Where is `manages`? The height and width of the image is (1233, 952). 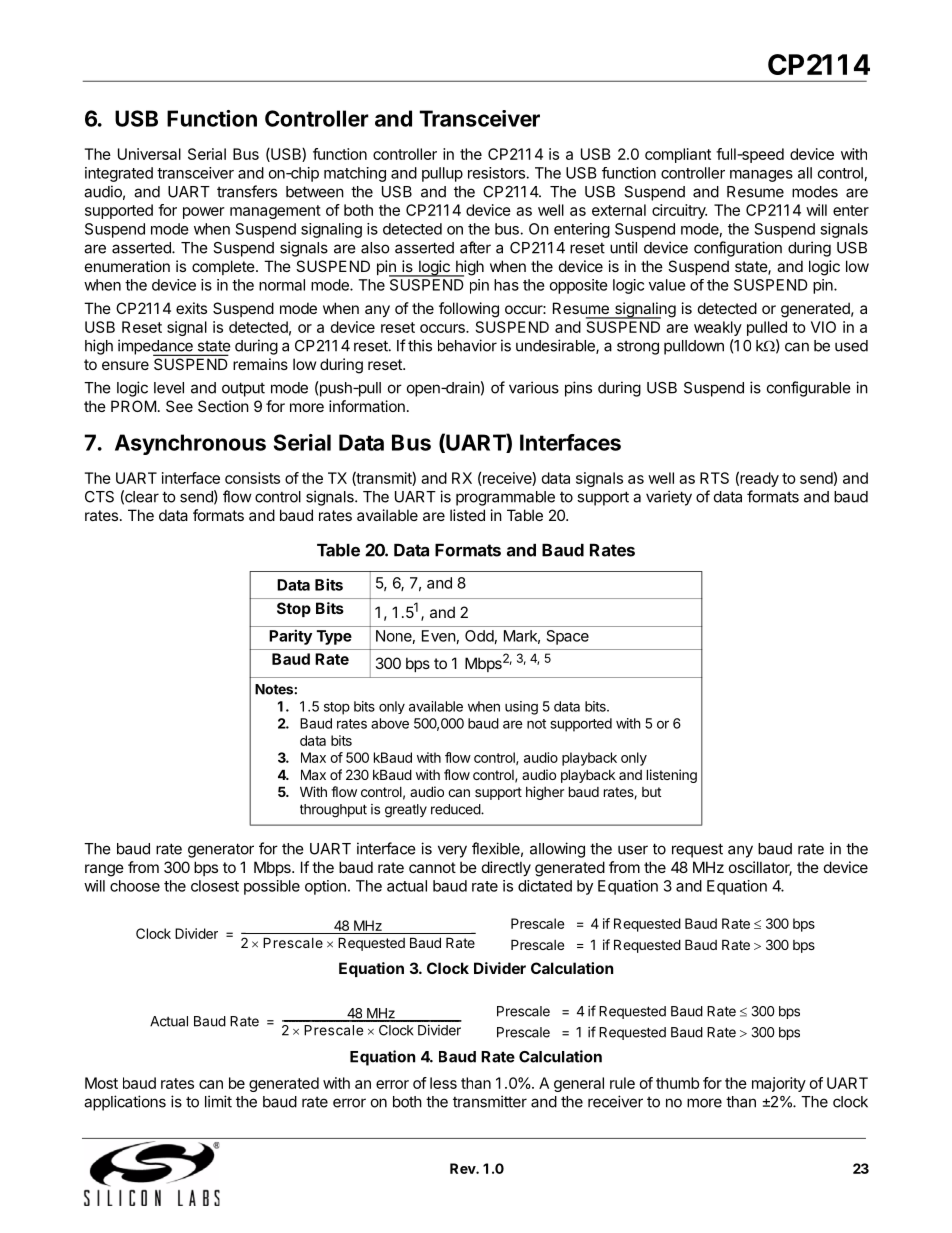 manages is located at coordinates (761, 176).
